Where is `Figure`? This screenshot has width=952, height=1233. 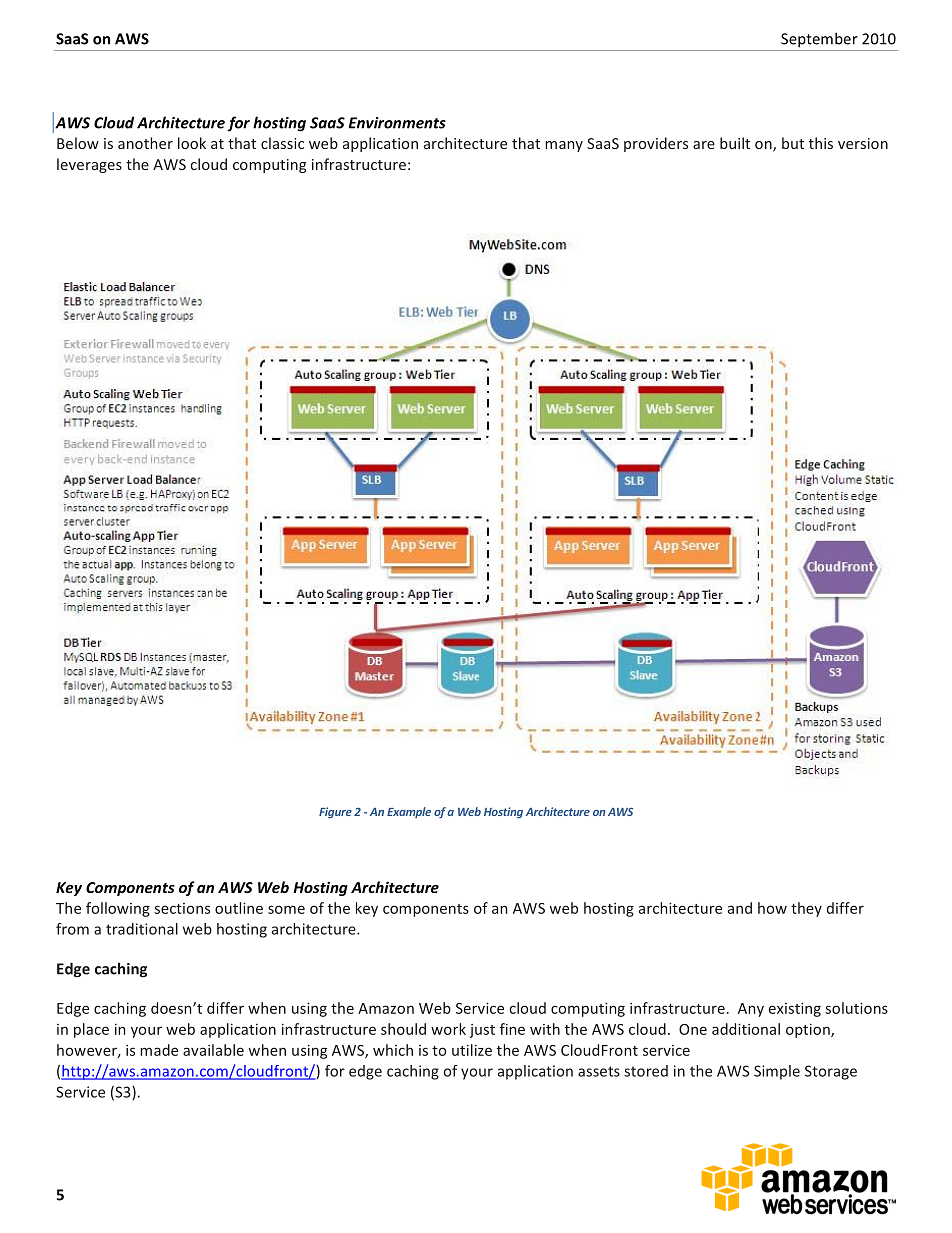 Figure is located at coordinates (335, 812).
